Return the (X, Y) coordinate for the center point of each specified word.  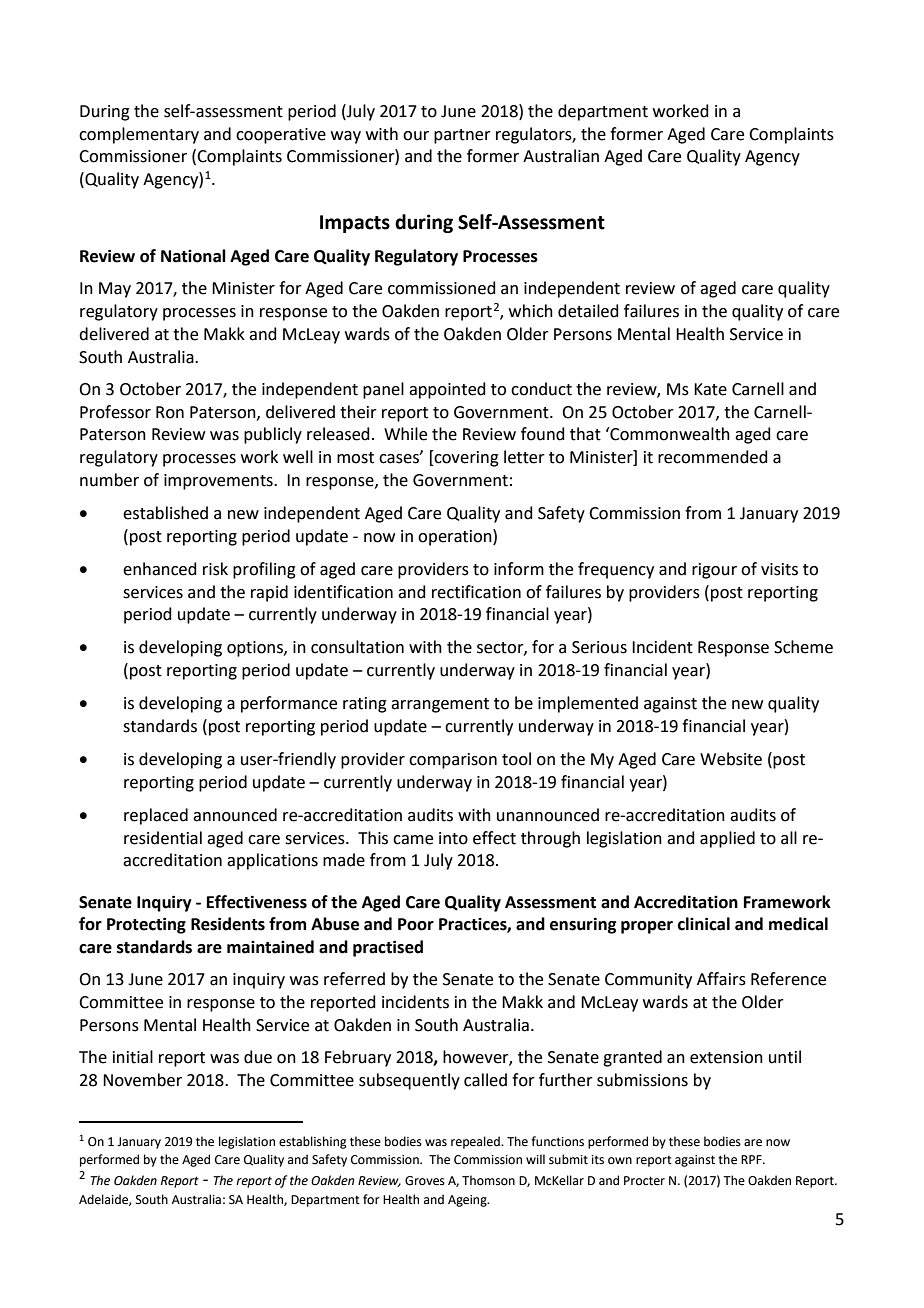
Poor (416, 924)
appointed (447, 390)
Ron (170, 412)
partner (462, 136)
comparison (453, 761)
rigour (714, 571)
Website (731, 759)
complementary (139, 135)
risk (215, 569)
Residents (228, 924)
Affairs (721, 979)
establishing (313, 1142)
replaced (156, 816)
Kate (710, 389)
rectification (476, 592)
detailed (588, 311)
